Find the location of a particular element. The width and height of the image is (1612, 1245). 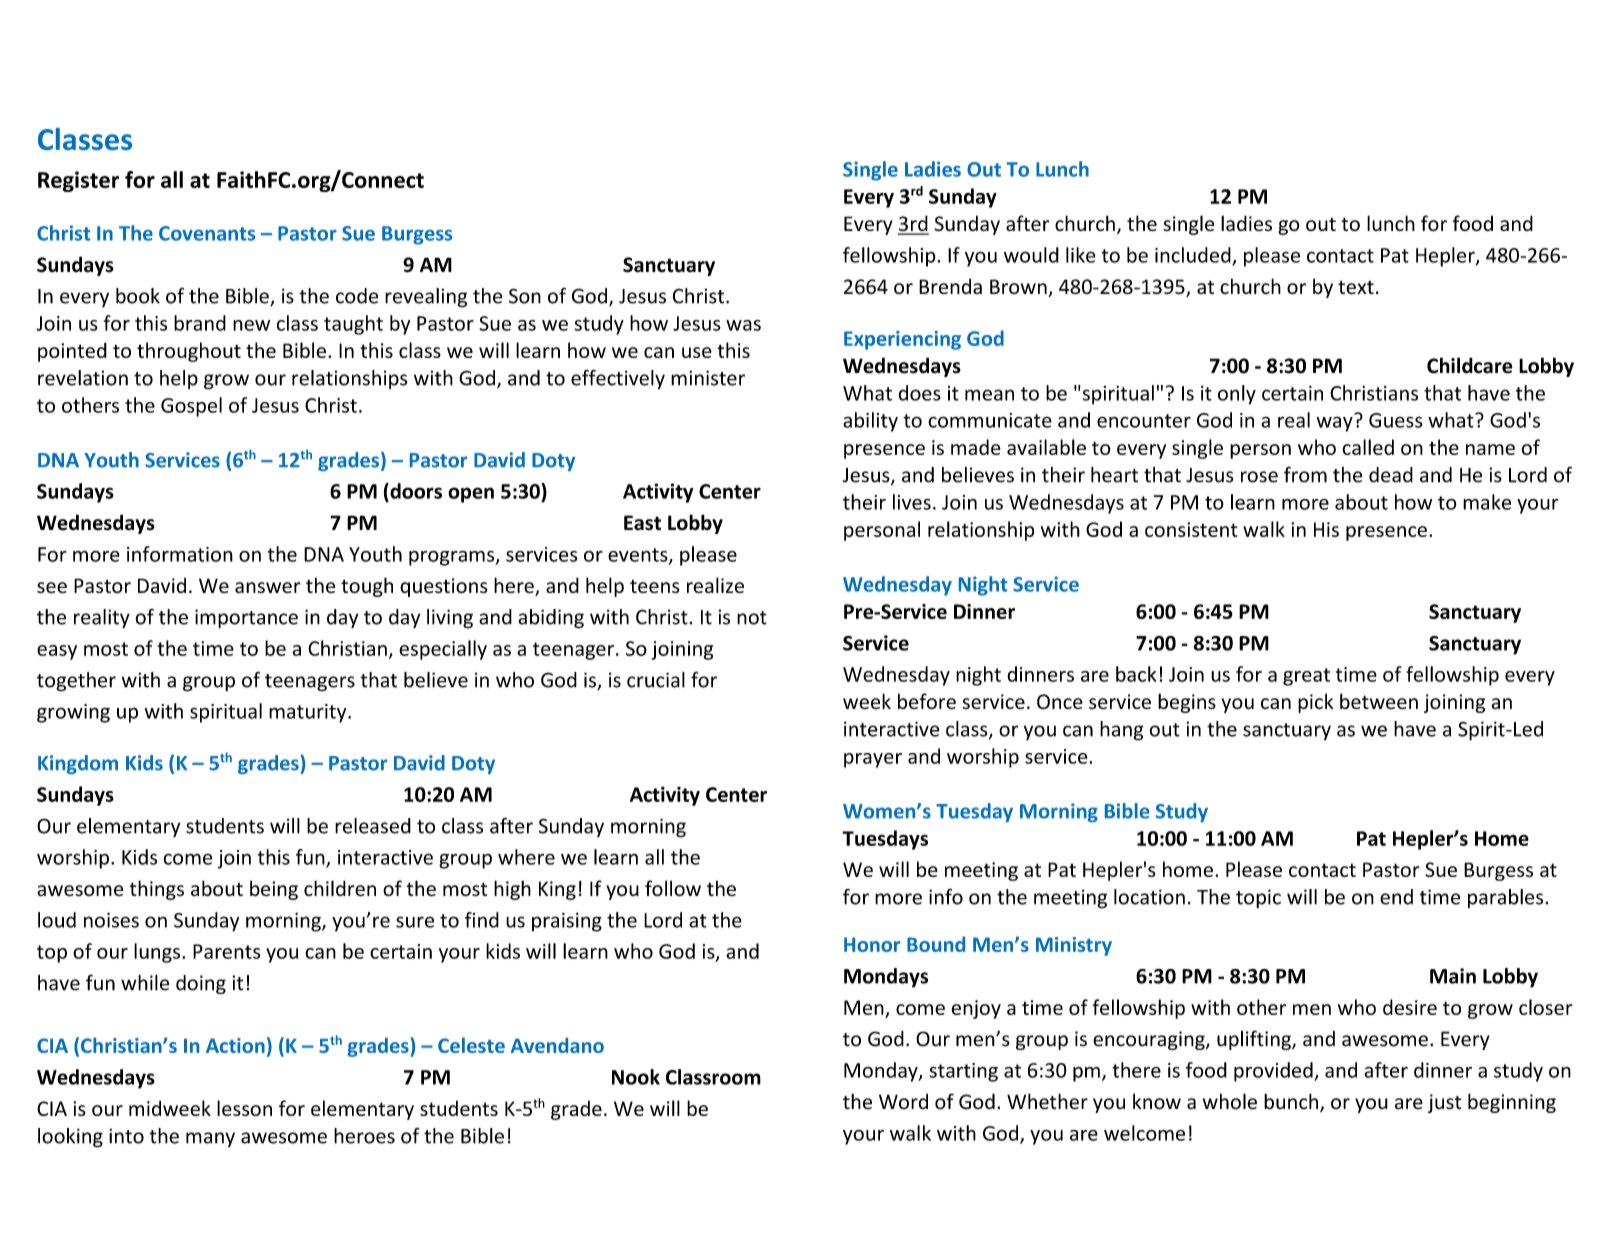

Gospel is located at coordinates (191, 407).
